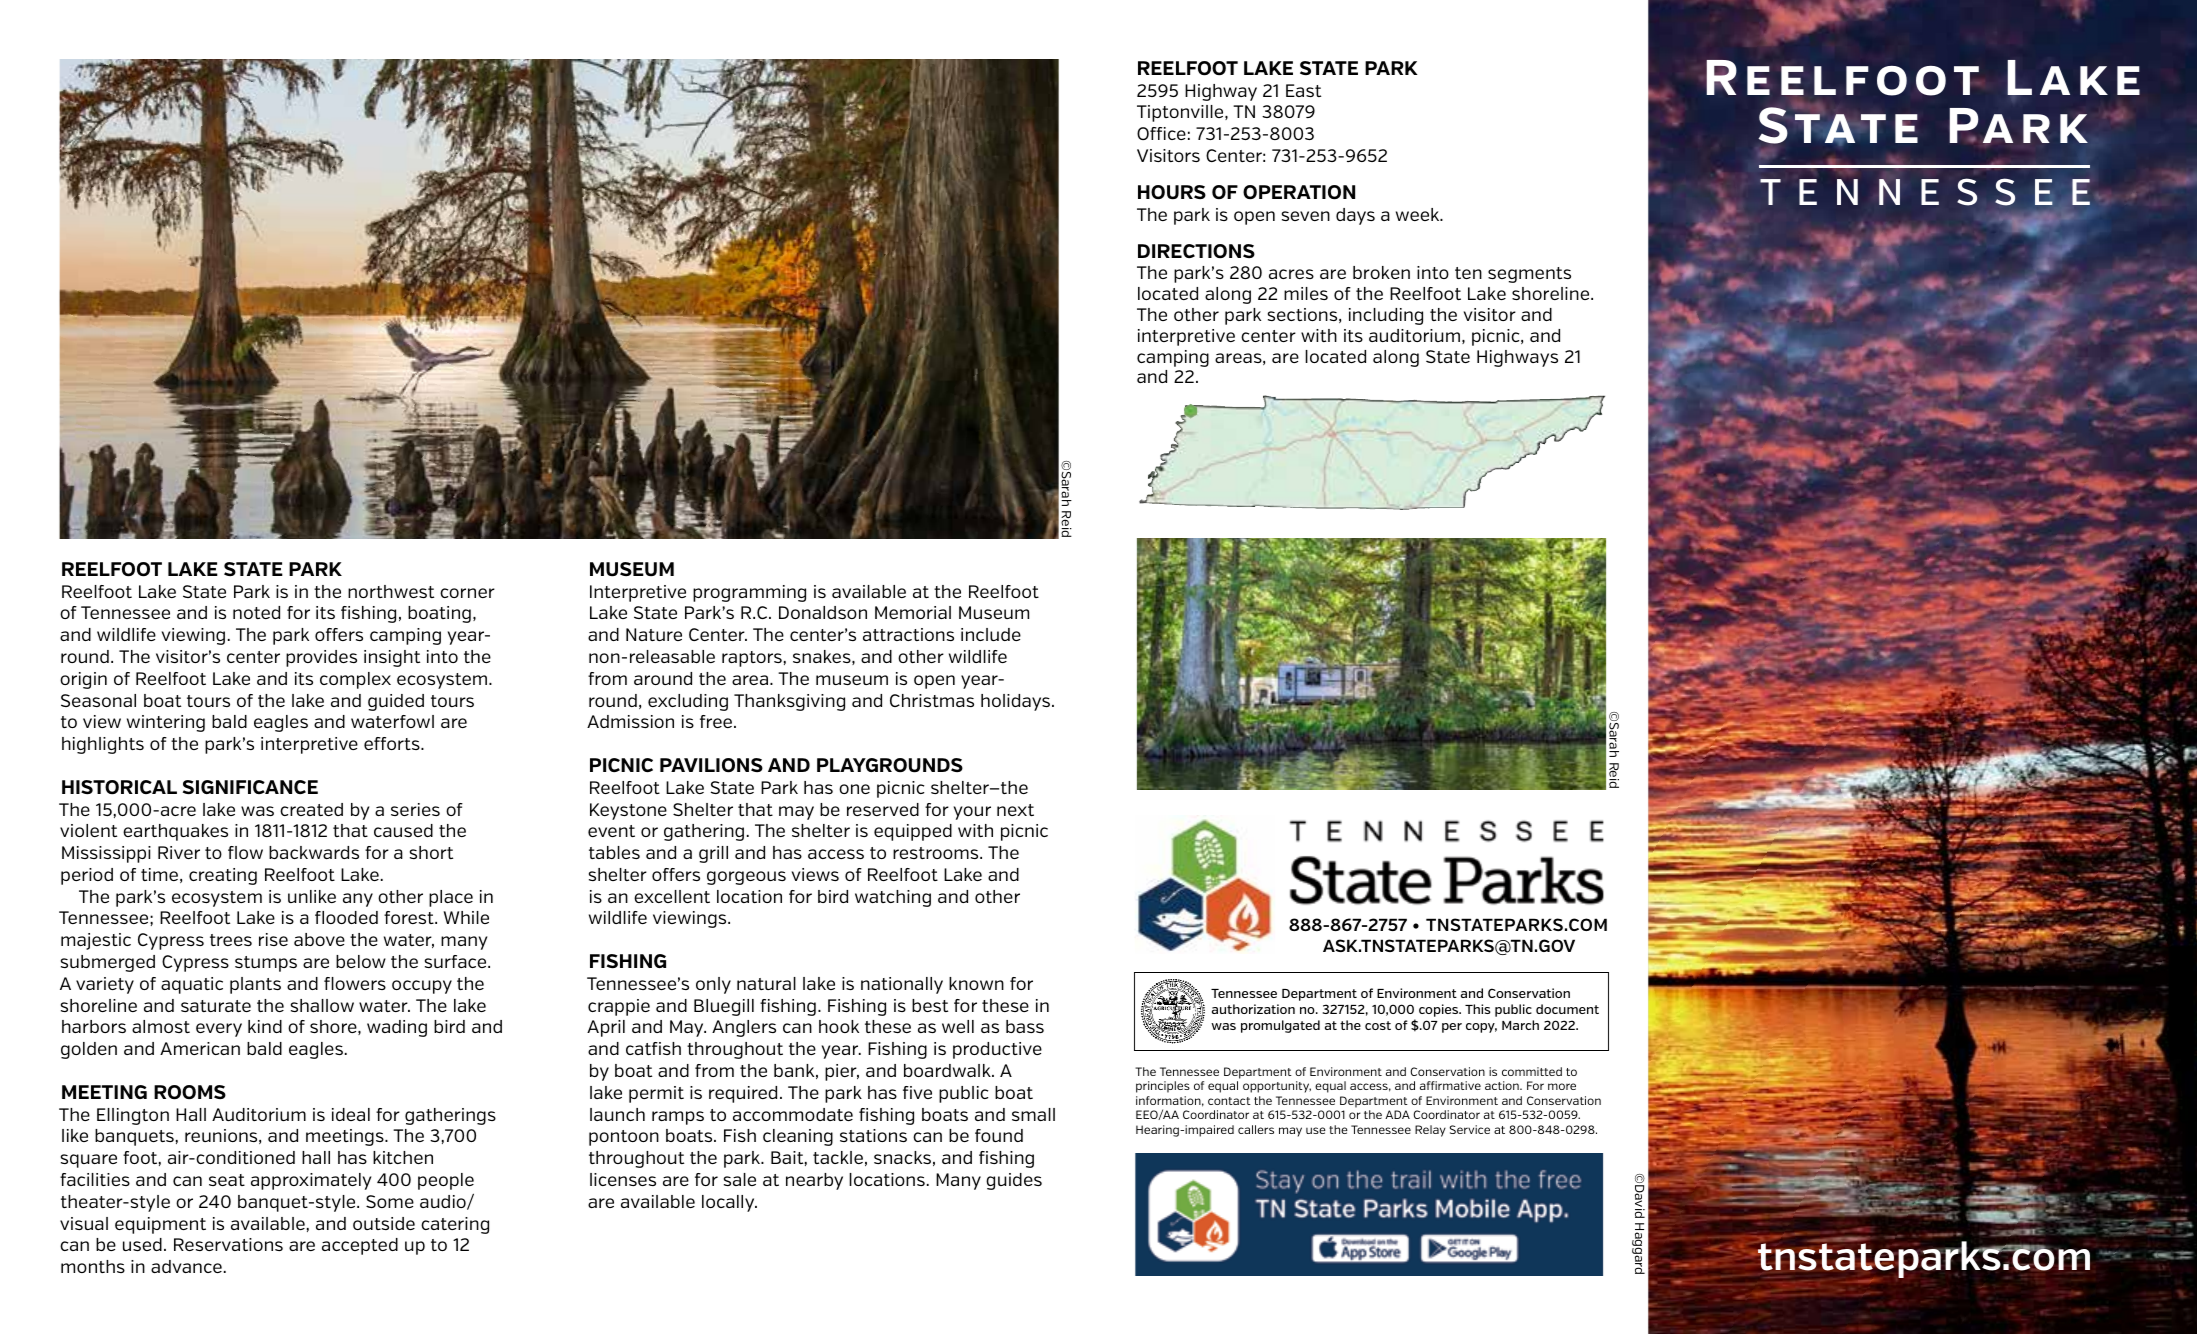 The width and height of the screenshot is (2197, 1334). Describe the element at coordinates (1172, 192) in the screenshot. I see `HOURS` at that location.
